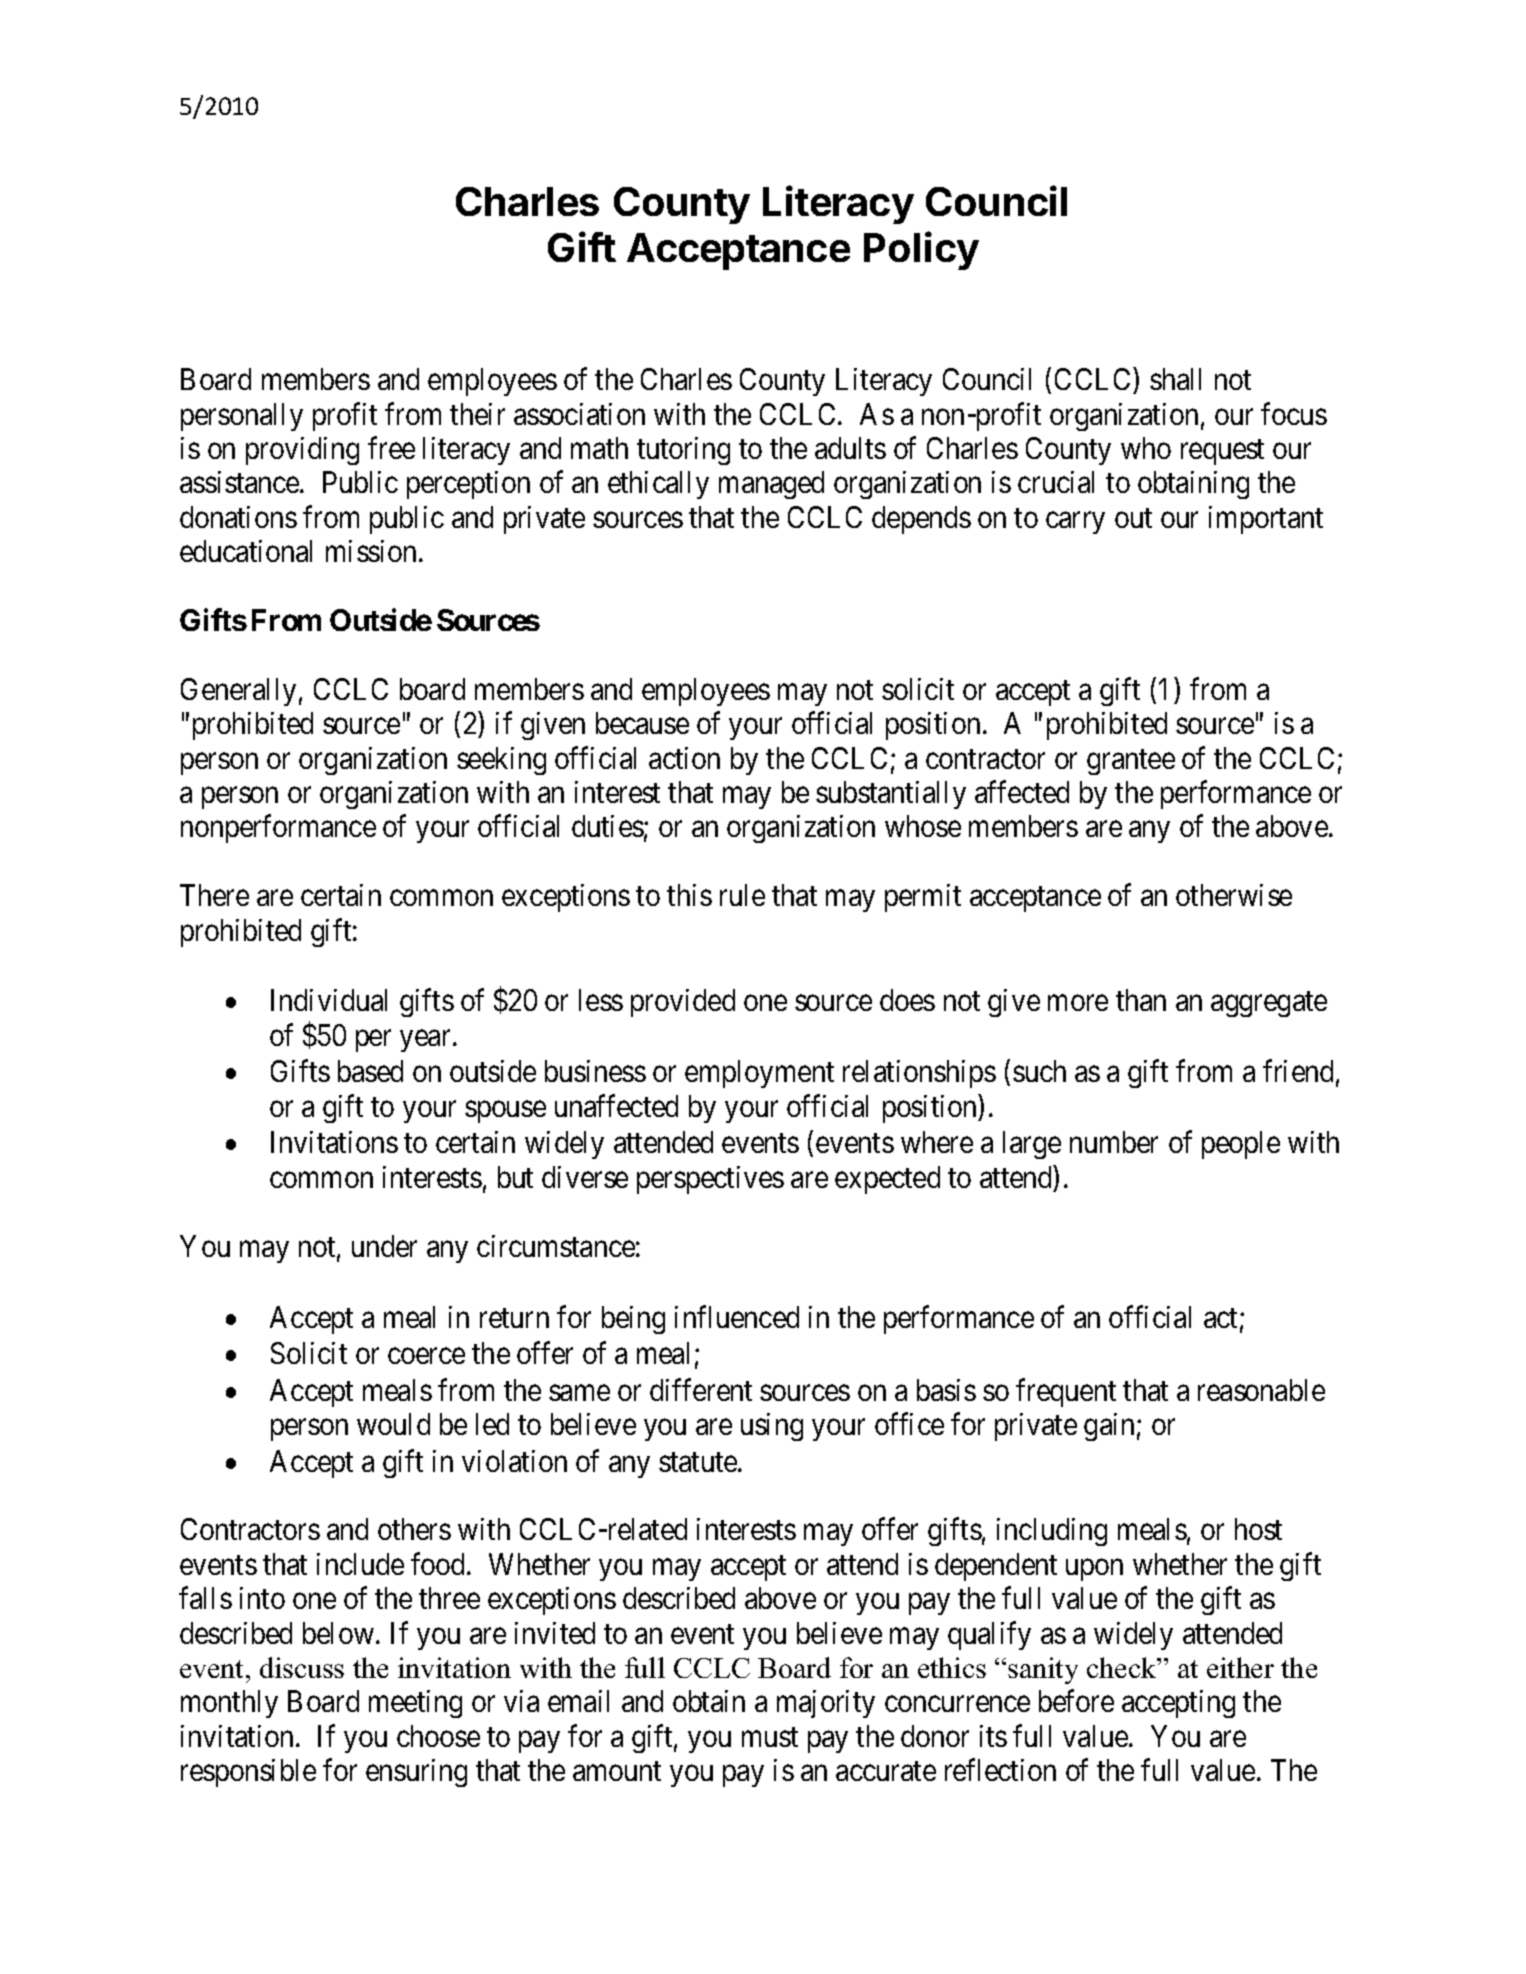  What do you see at coordinates (238, 692) in the image?
I see `Generally` at bounding box center [238, 692].
